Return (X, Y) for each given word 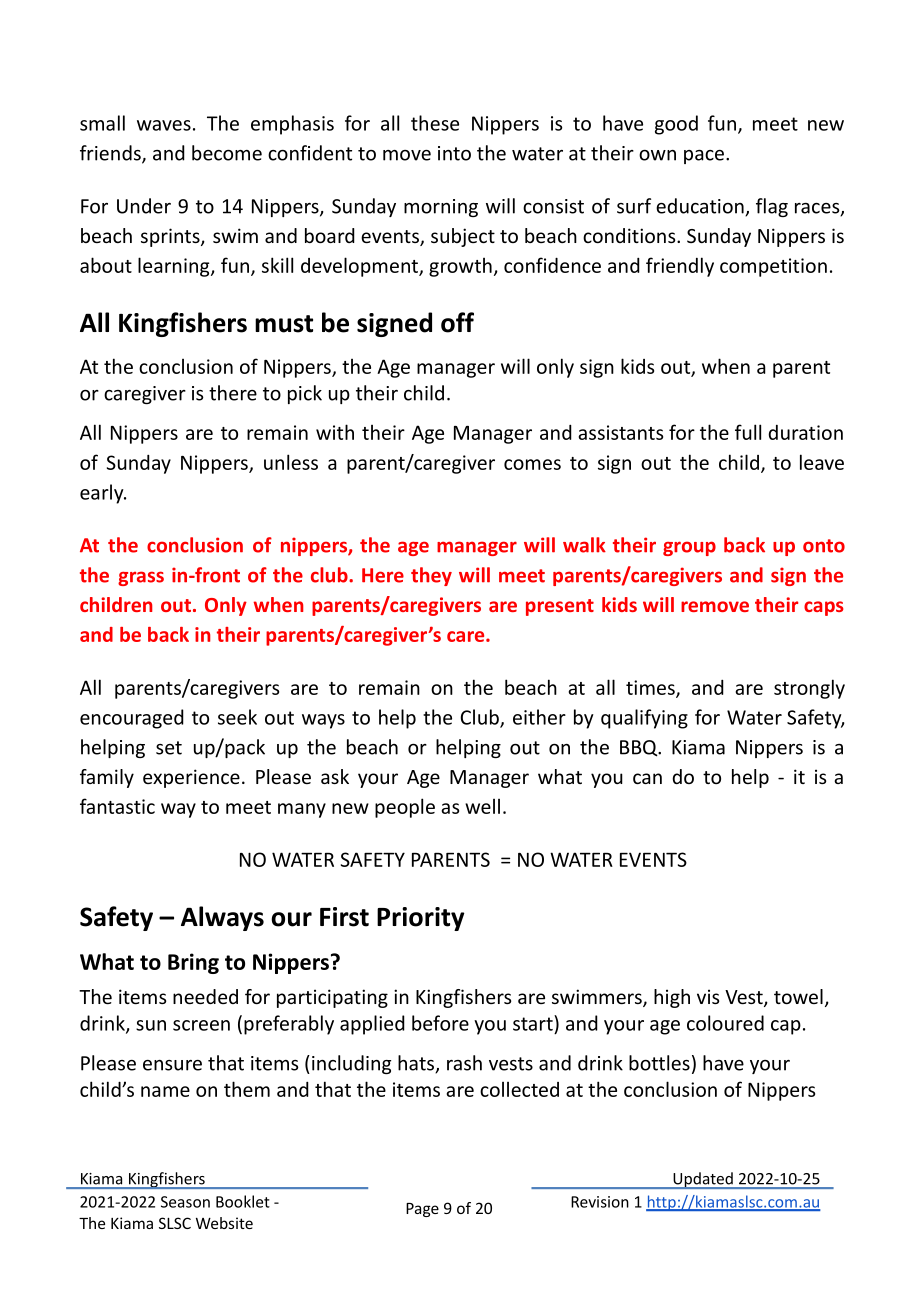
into (454, 153)
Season (185, 1202)
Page (422, 1210)
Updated (703, 1180)
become (227, 153)
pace (704, 157)
